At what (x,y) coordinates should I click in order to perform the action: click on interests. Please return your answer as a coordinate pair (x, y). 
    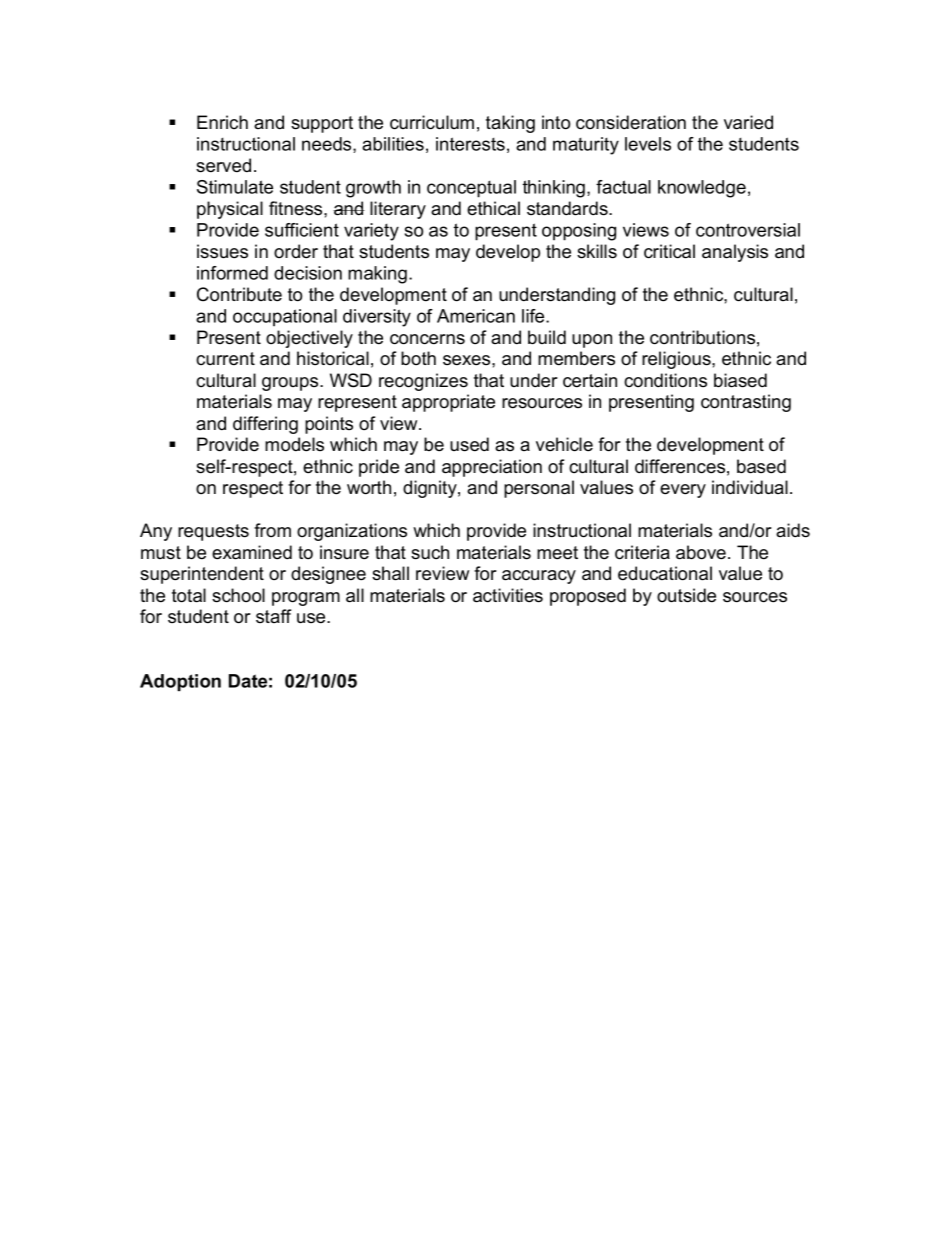
    Looking at the image, I should click on (470, 144).
